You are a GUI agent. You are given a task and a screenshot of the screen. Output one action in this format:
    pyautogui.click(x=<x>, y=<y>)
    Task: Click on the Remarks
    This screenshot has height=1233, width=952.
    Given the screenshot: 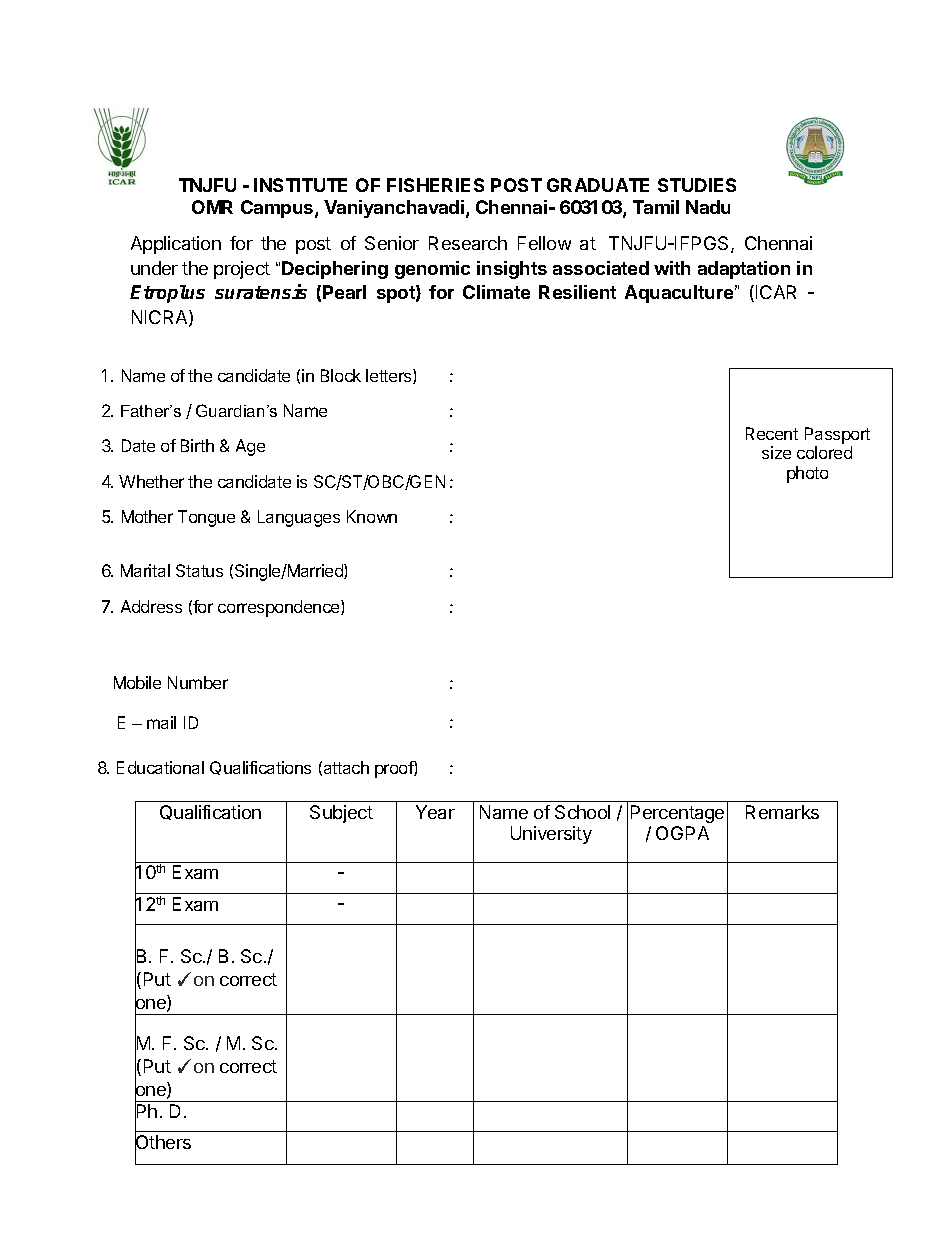 What is the action you would take?
    pyautogui.click(x=782, y=812)
